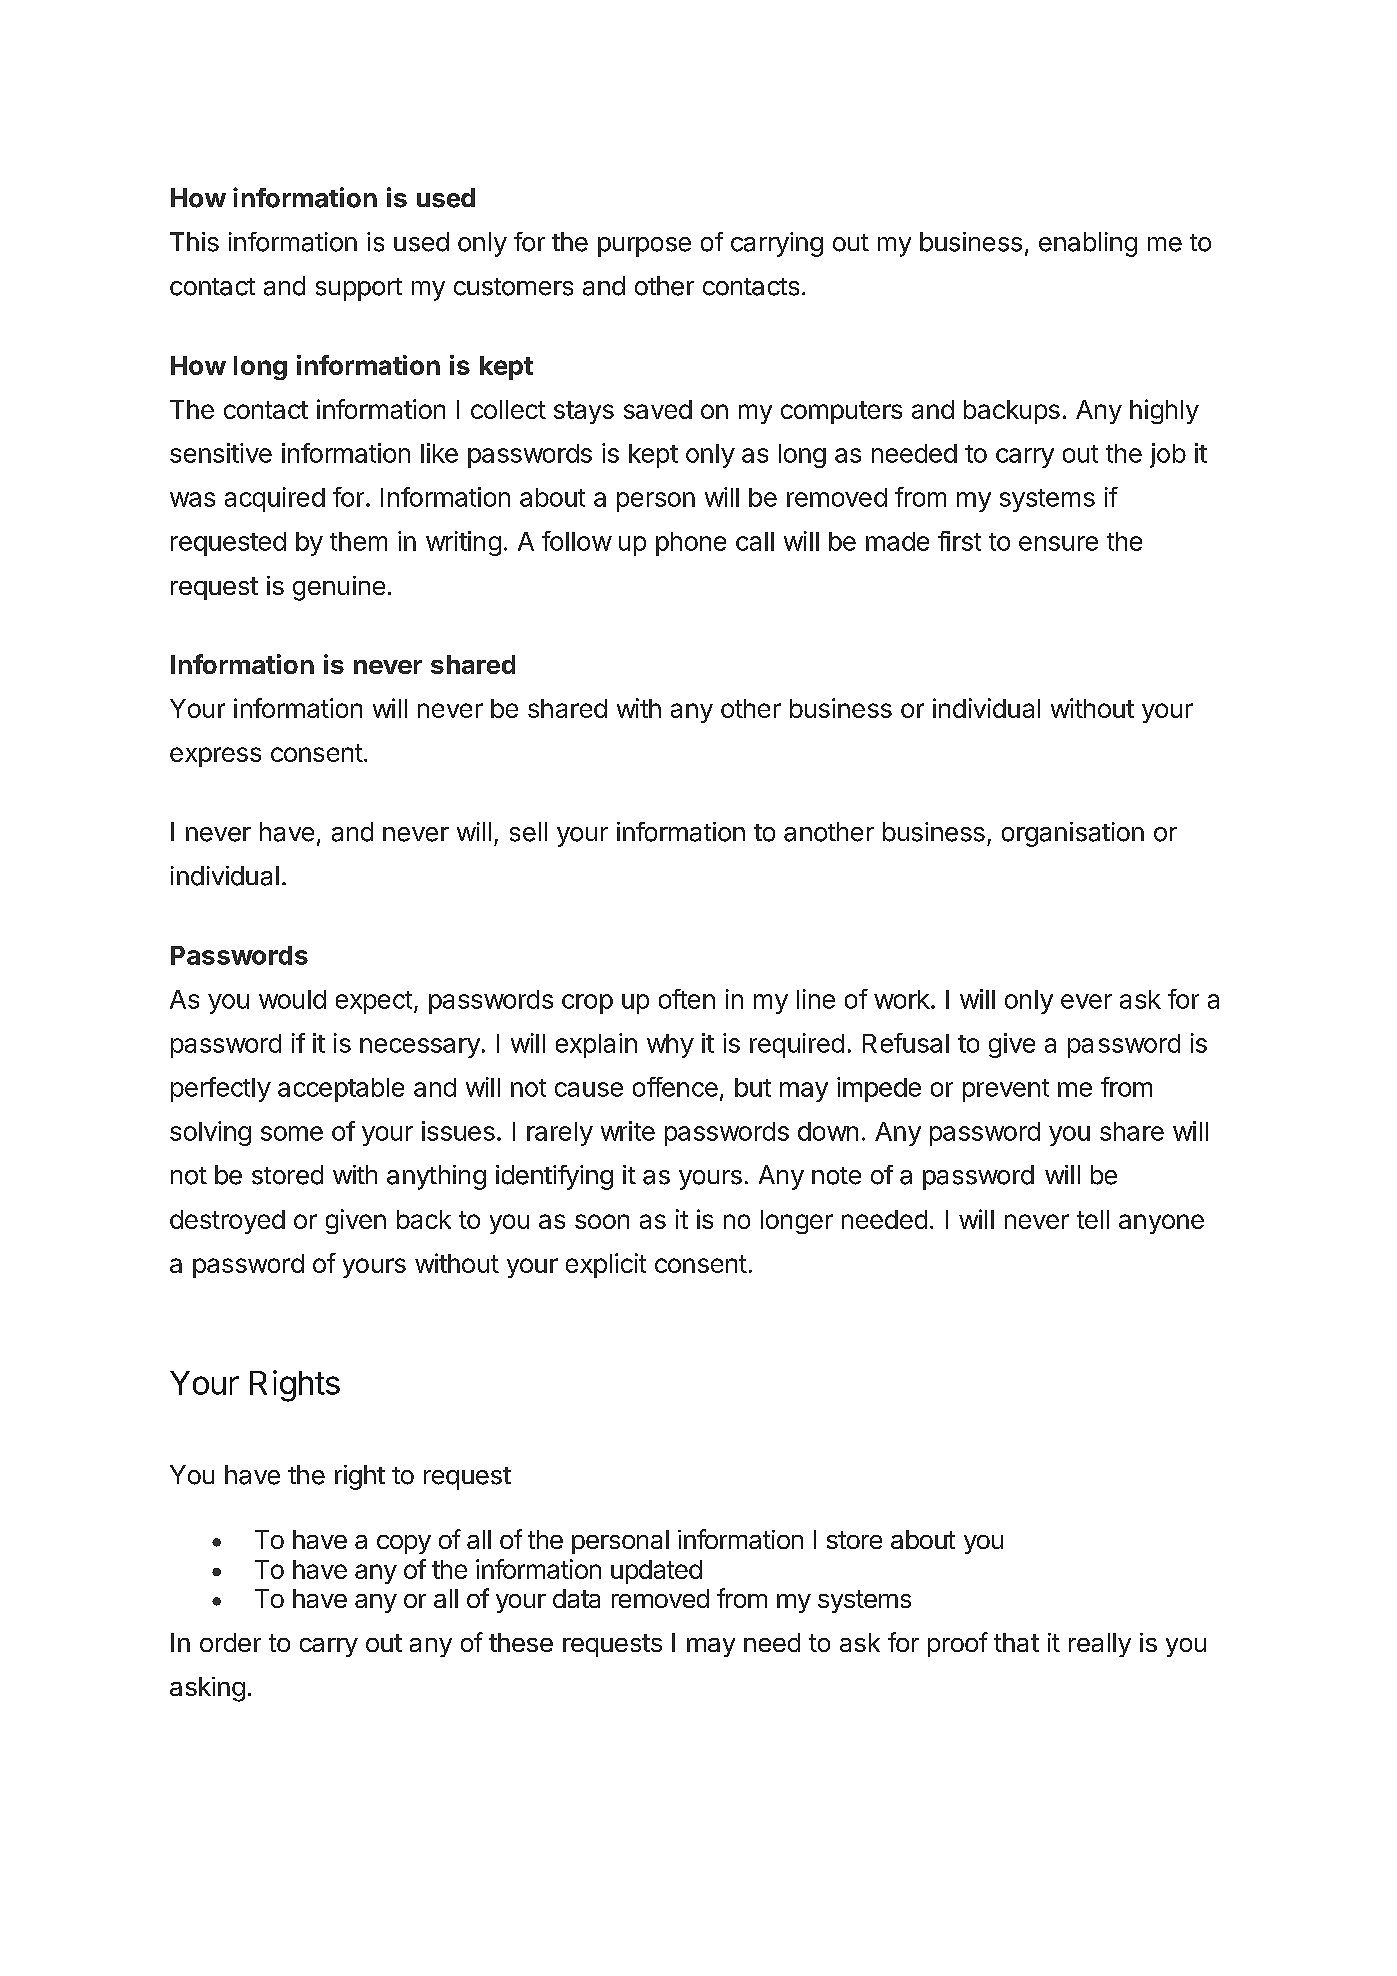 This screenshot has width=1397, height=1976. Describe the element at coordinates (644, 247) in the screenshot. I see `purpose` at that location.
